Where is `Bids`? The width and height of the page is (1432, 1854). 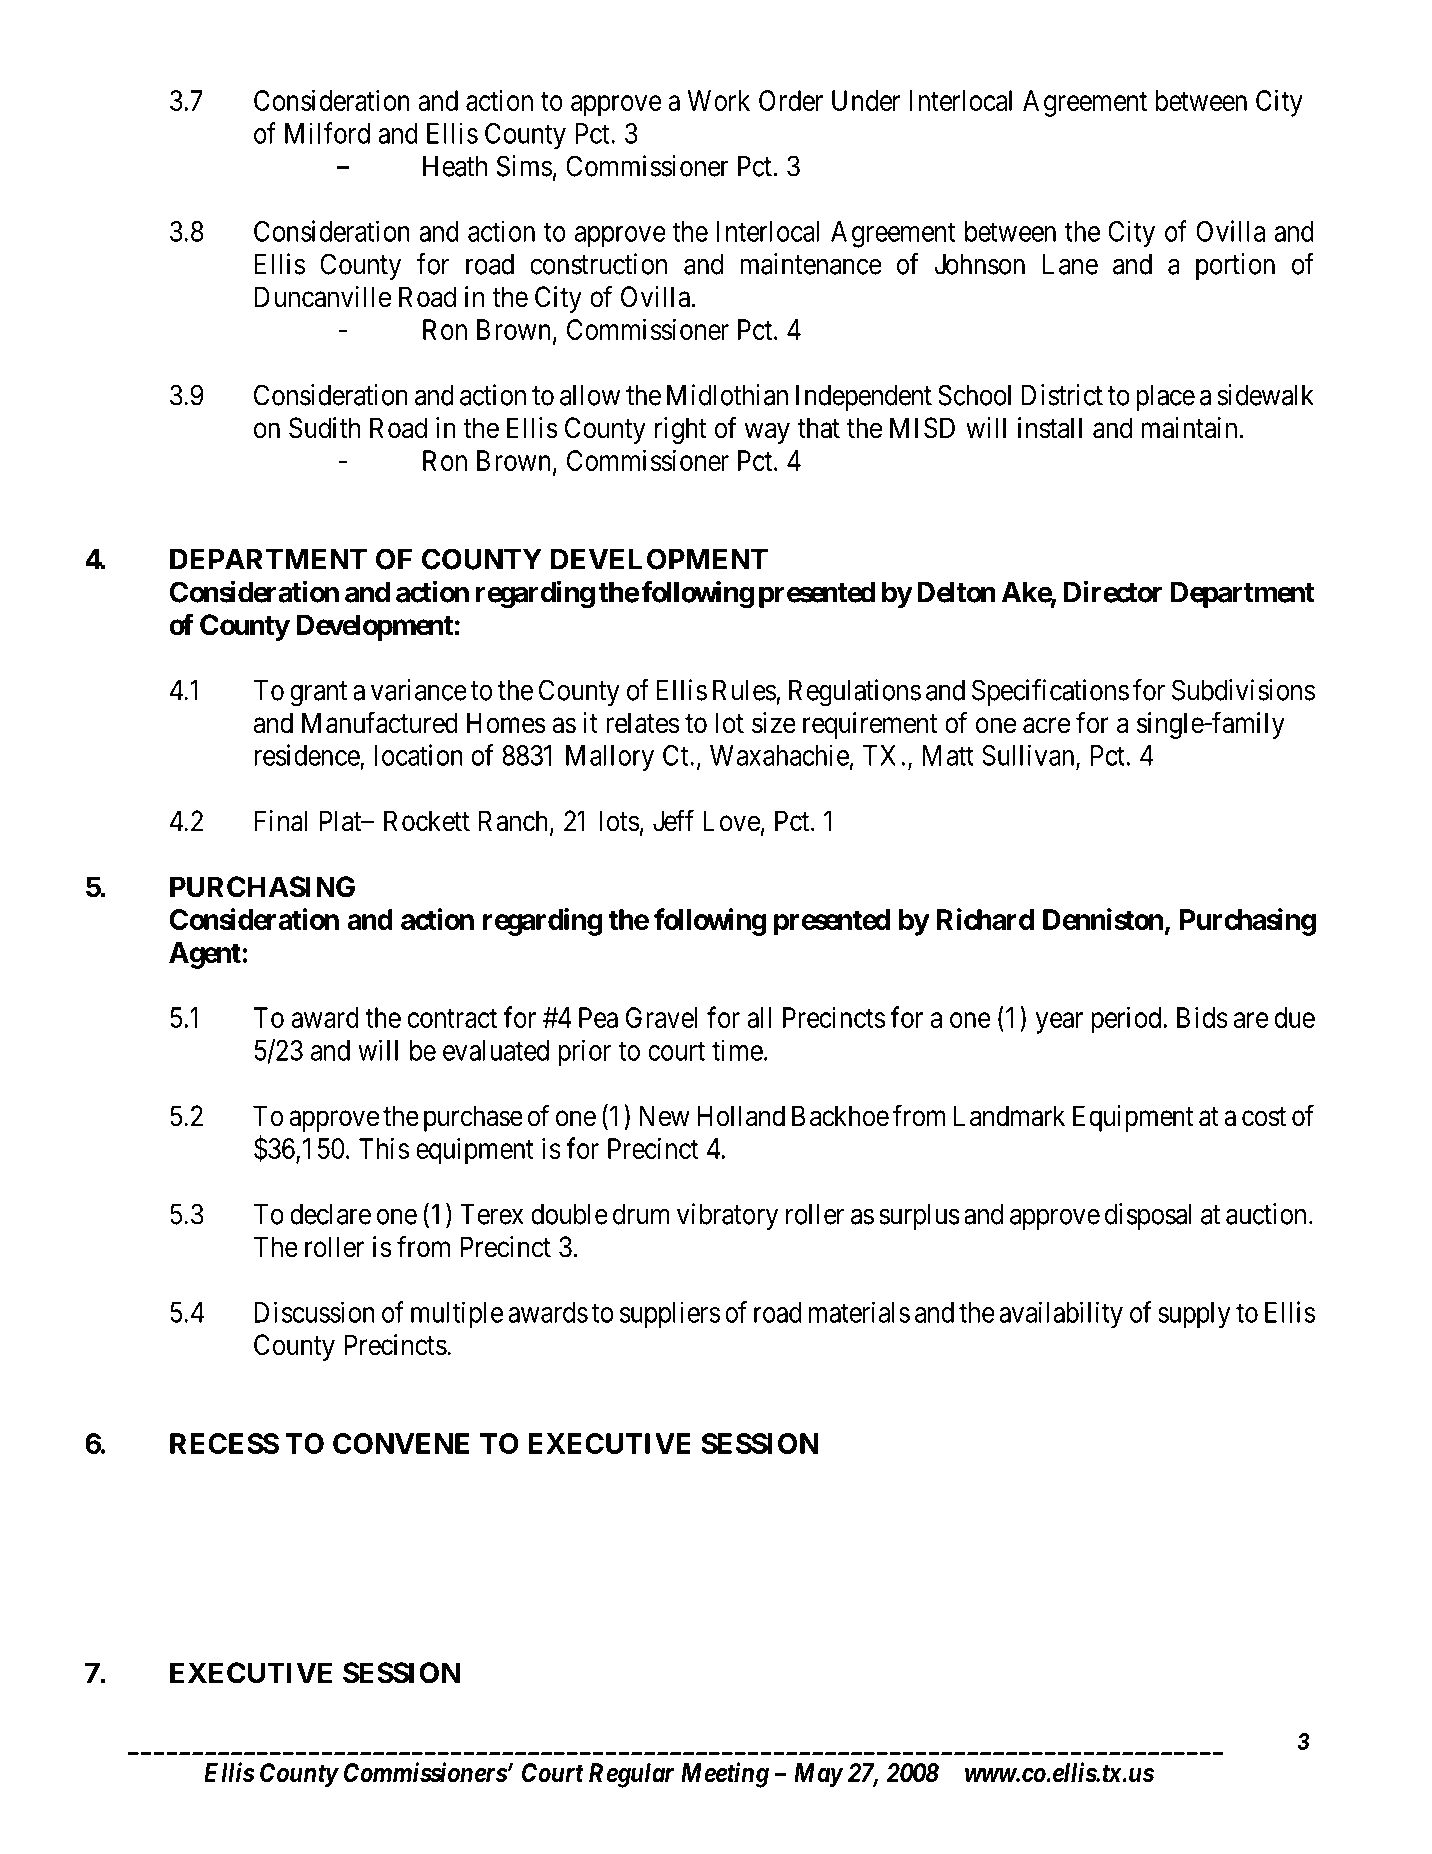
Bids is located at coordinates (1202, 1017).
